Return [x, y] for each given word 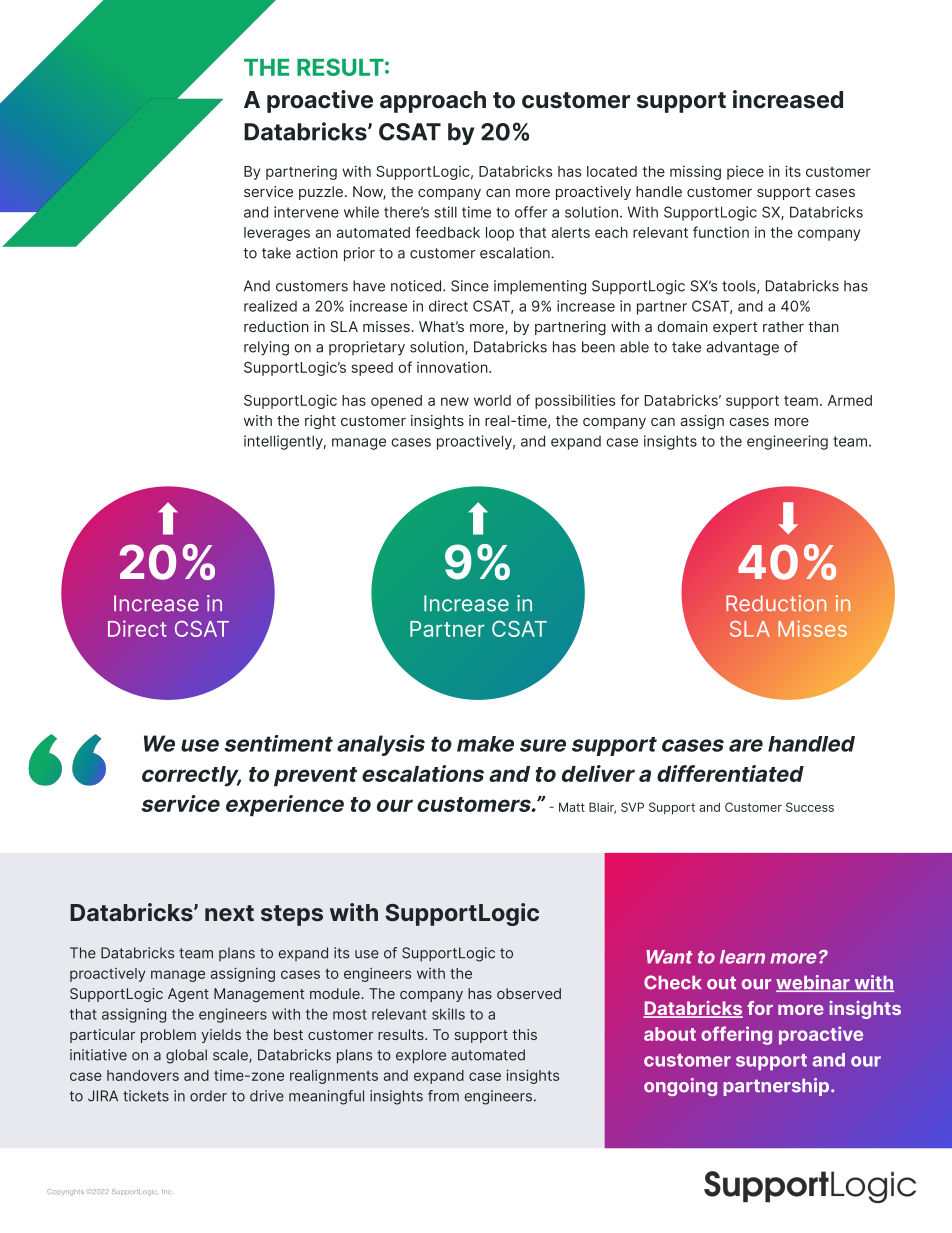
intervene [306, 212]
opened [396, 402]
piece [745, 173]
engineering [787, 442]
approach [433, 102]
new [455, 401]
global [186, 1056]
